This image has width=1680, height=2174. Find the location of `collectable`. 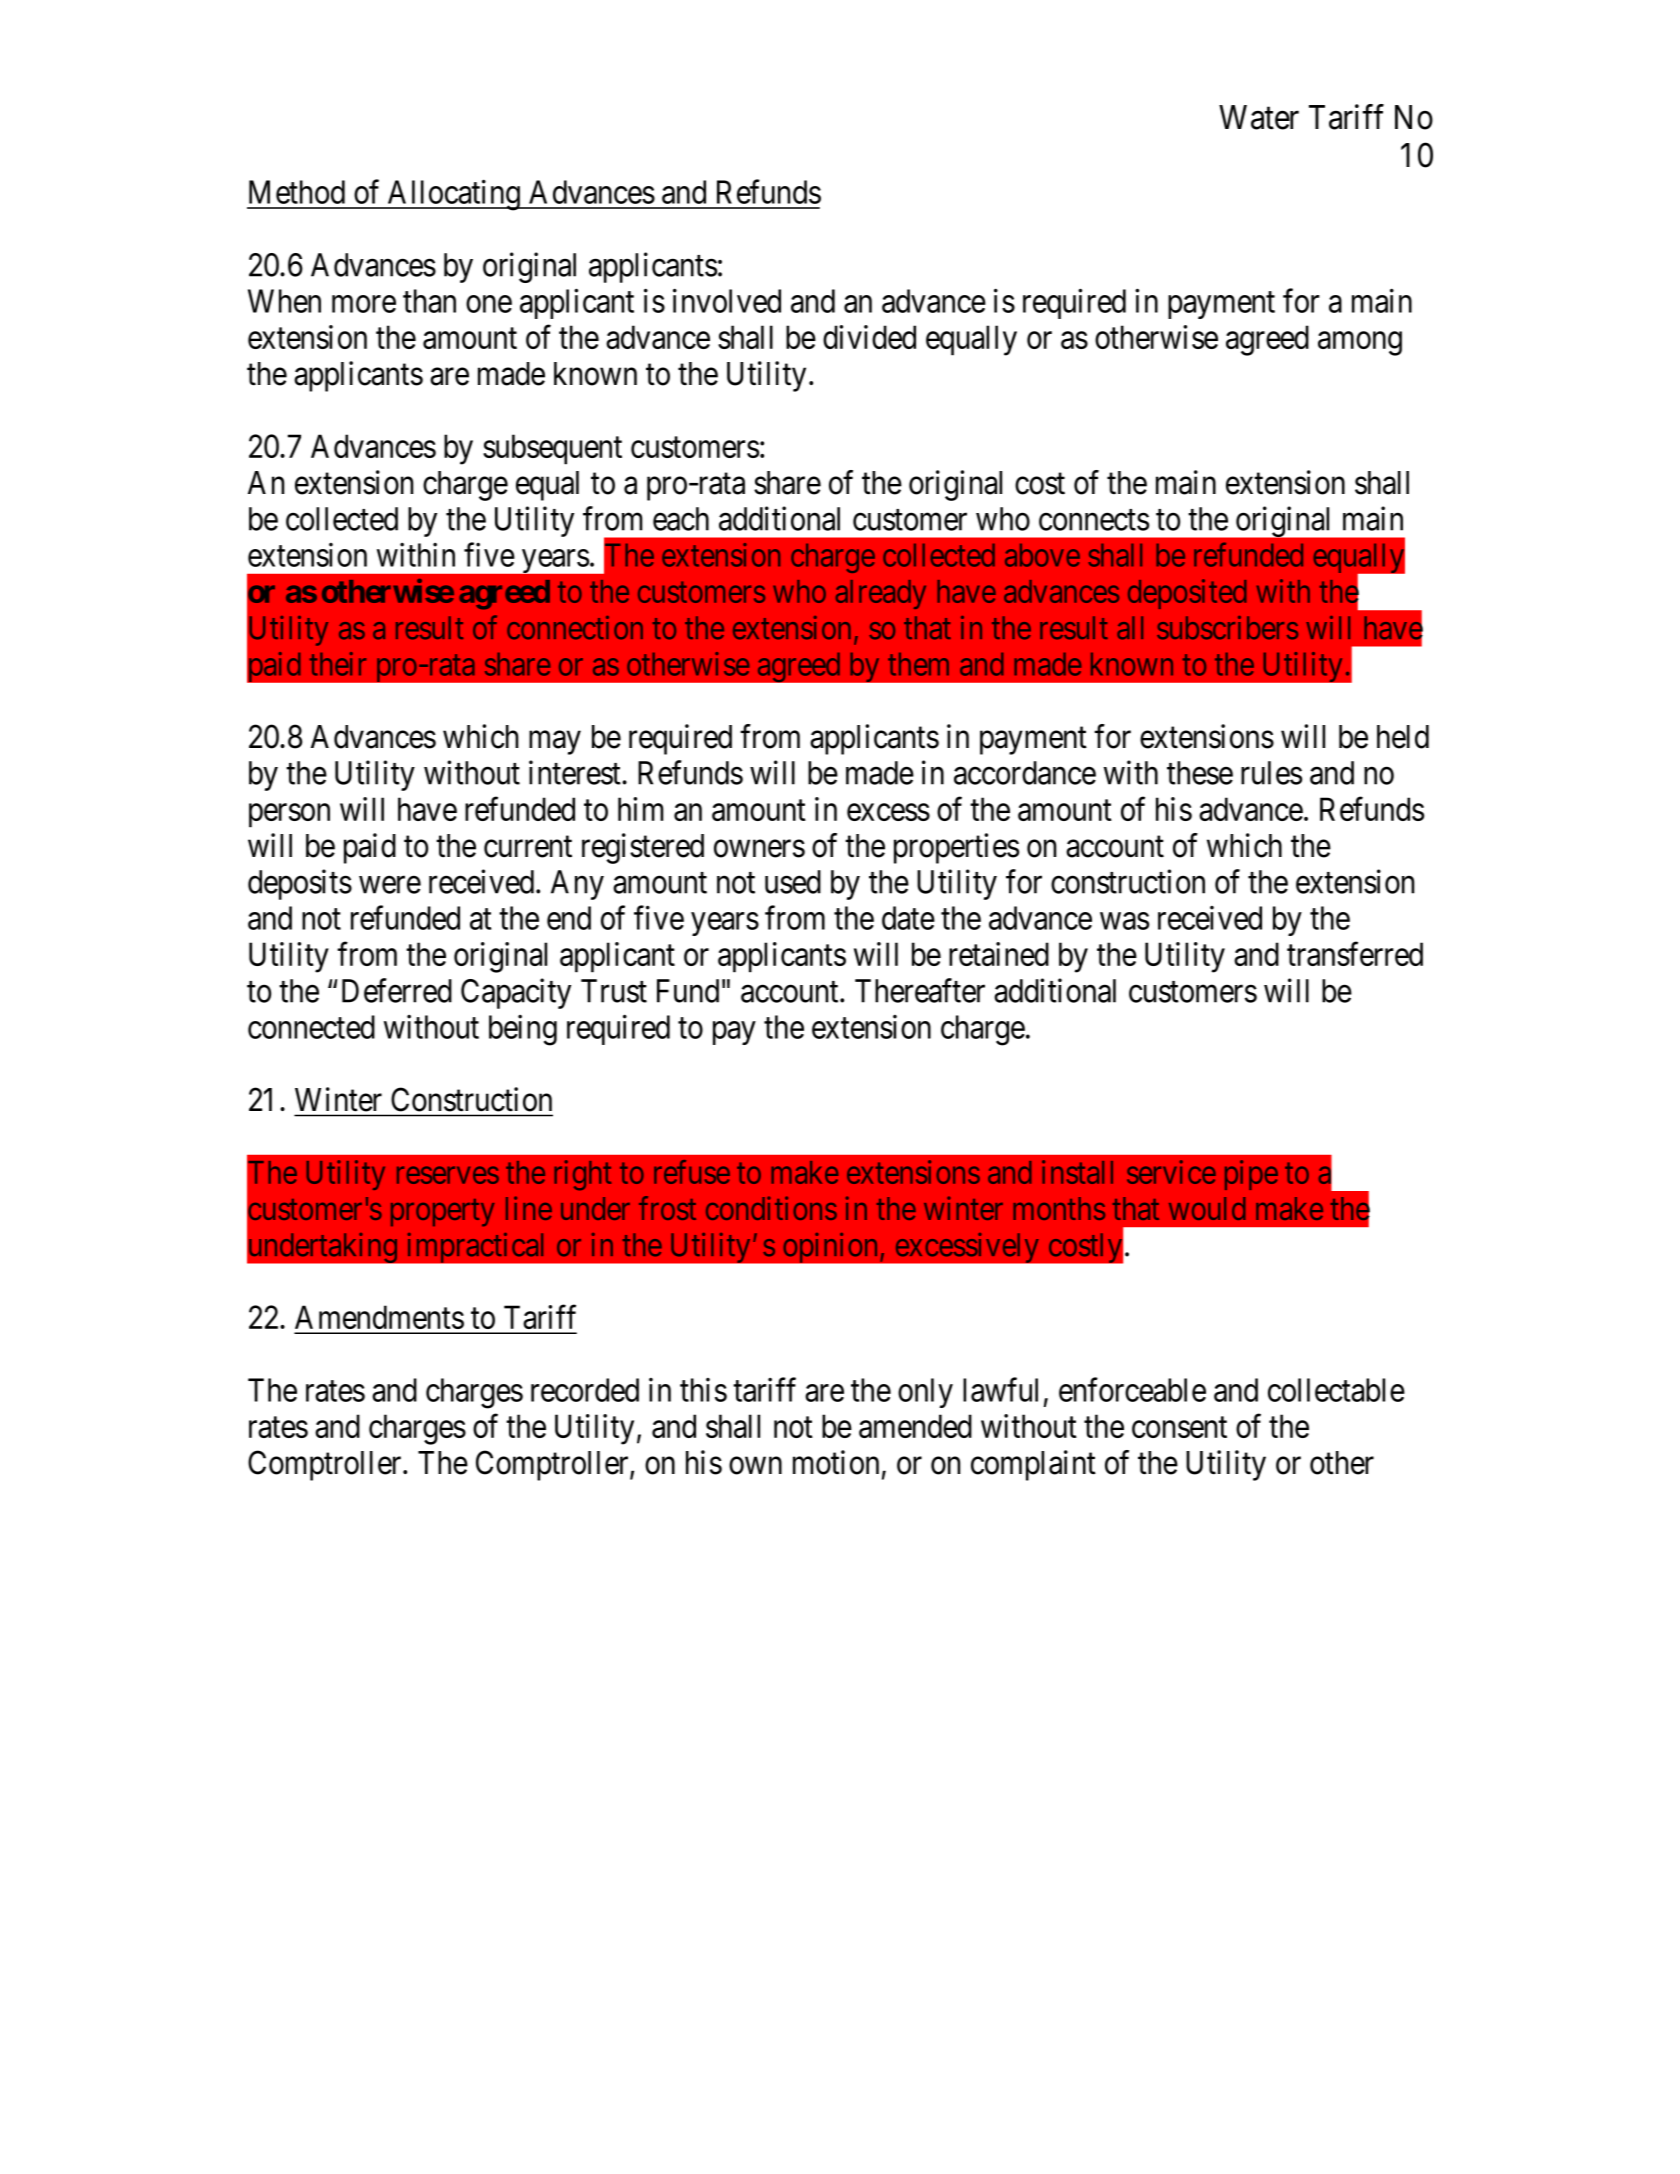

collectable is located at coordinates (1336, 1390).
